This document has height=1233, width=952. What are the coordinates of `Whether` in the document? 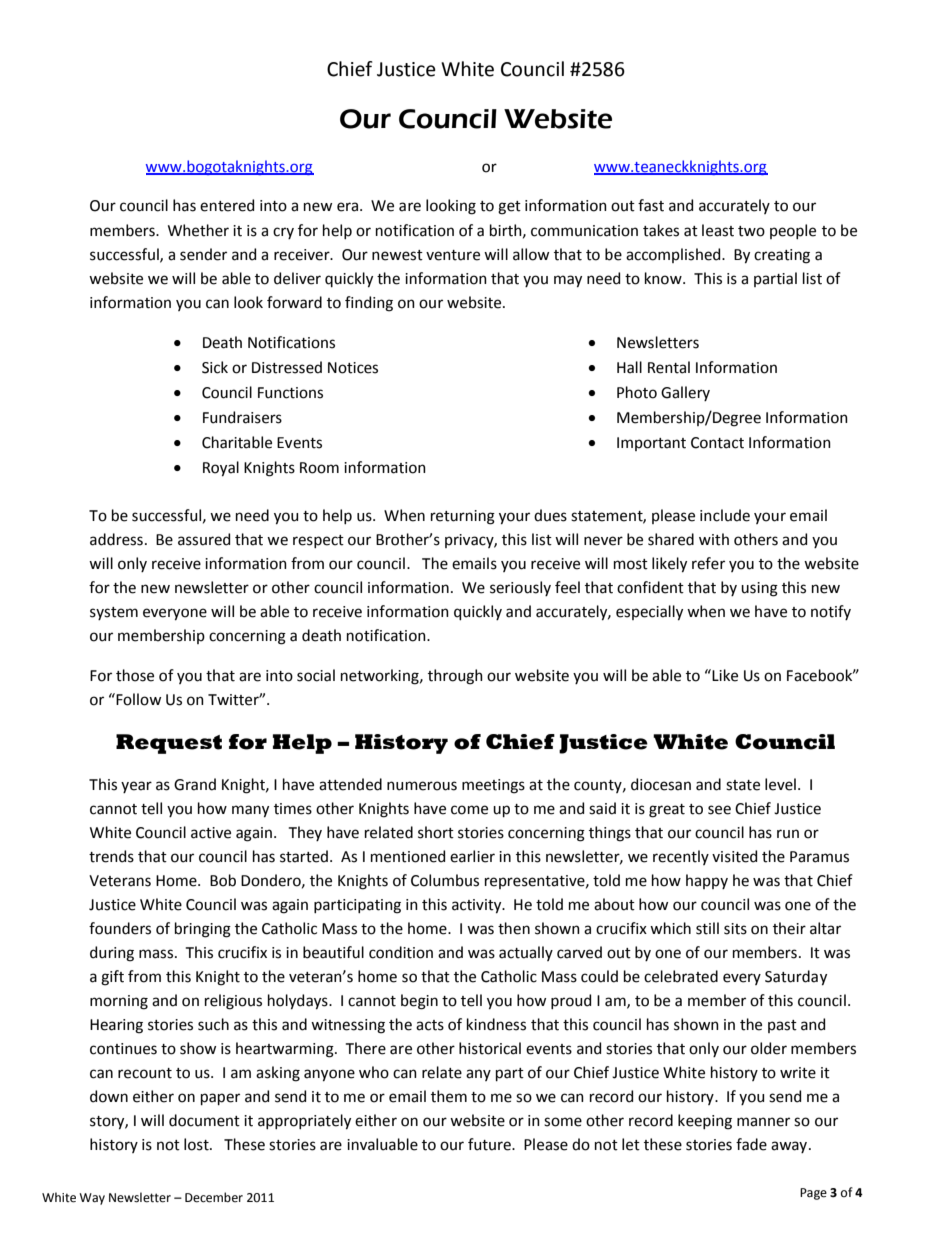 It's located at (198, 230).
